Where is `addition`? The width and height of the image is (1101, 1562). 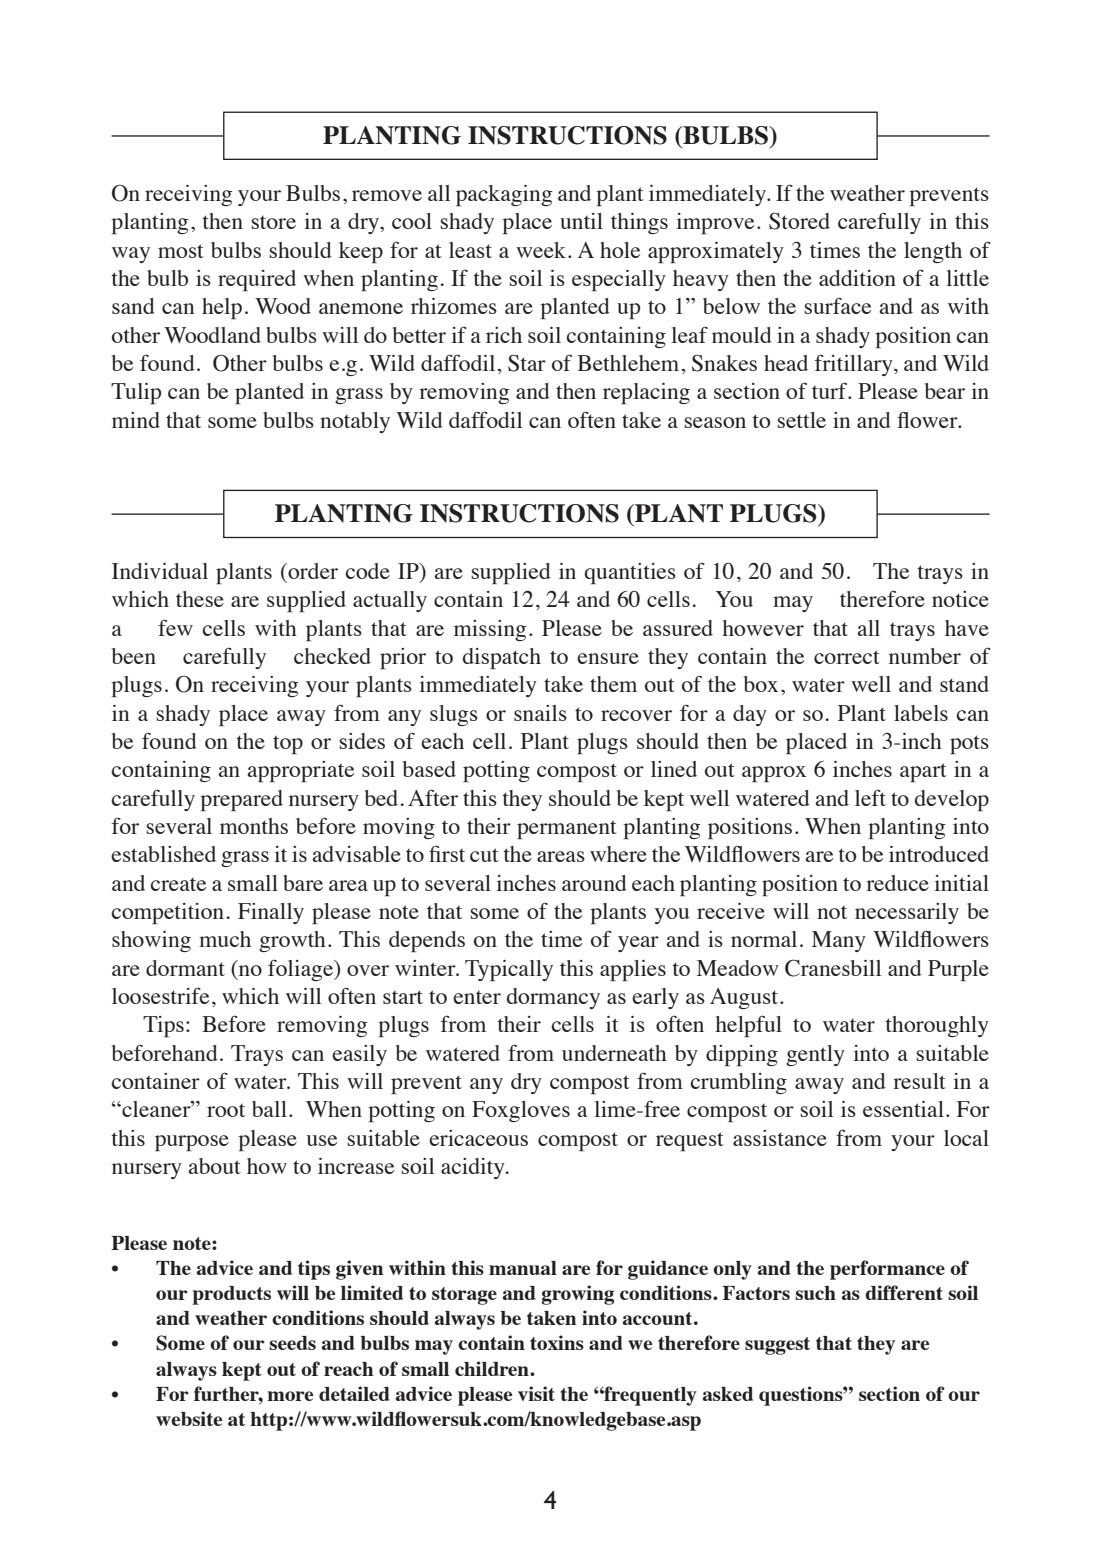 addition is located at coordinates (857, 278).
